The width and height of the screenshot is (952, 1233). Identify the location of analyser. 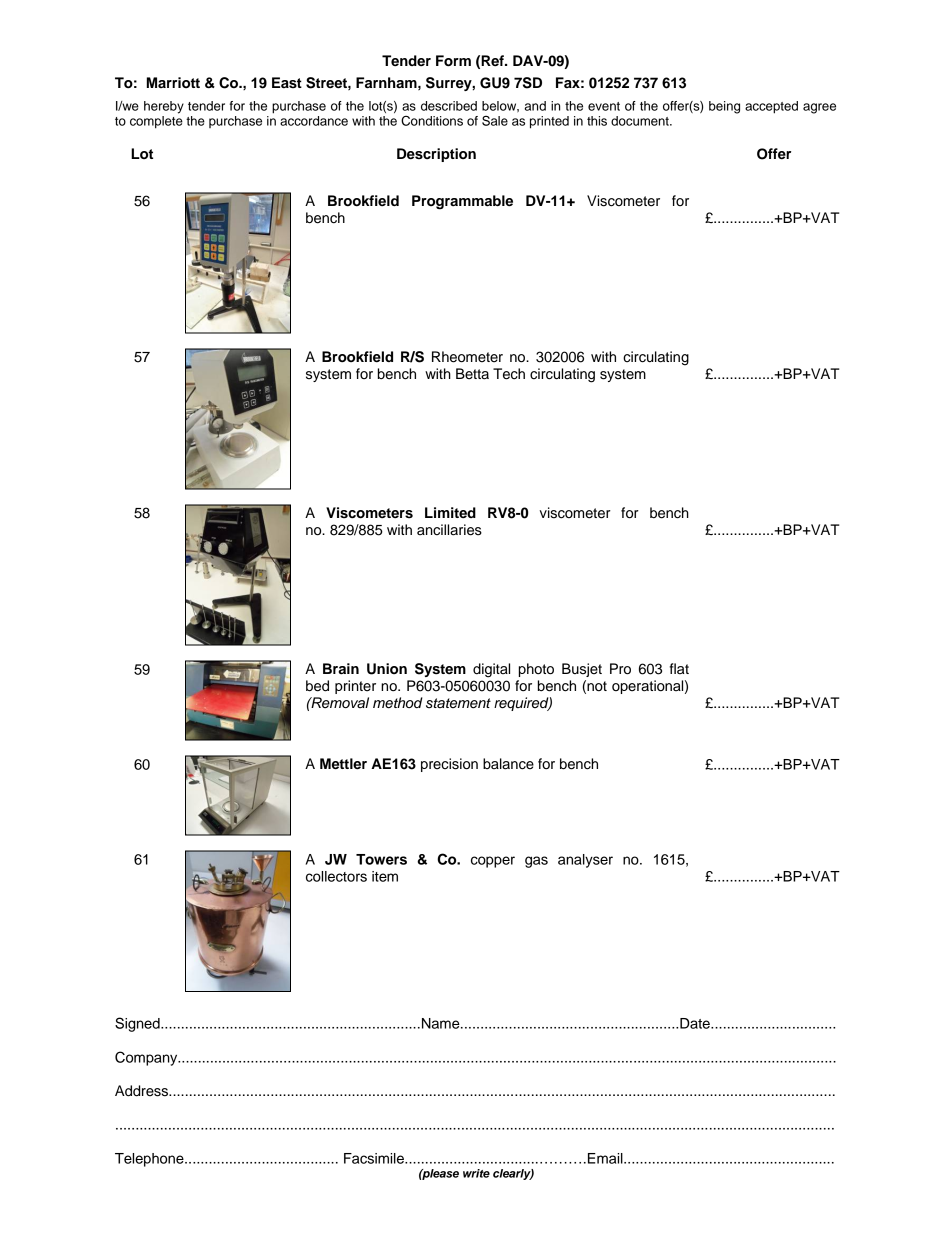
(585, 861).
